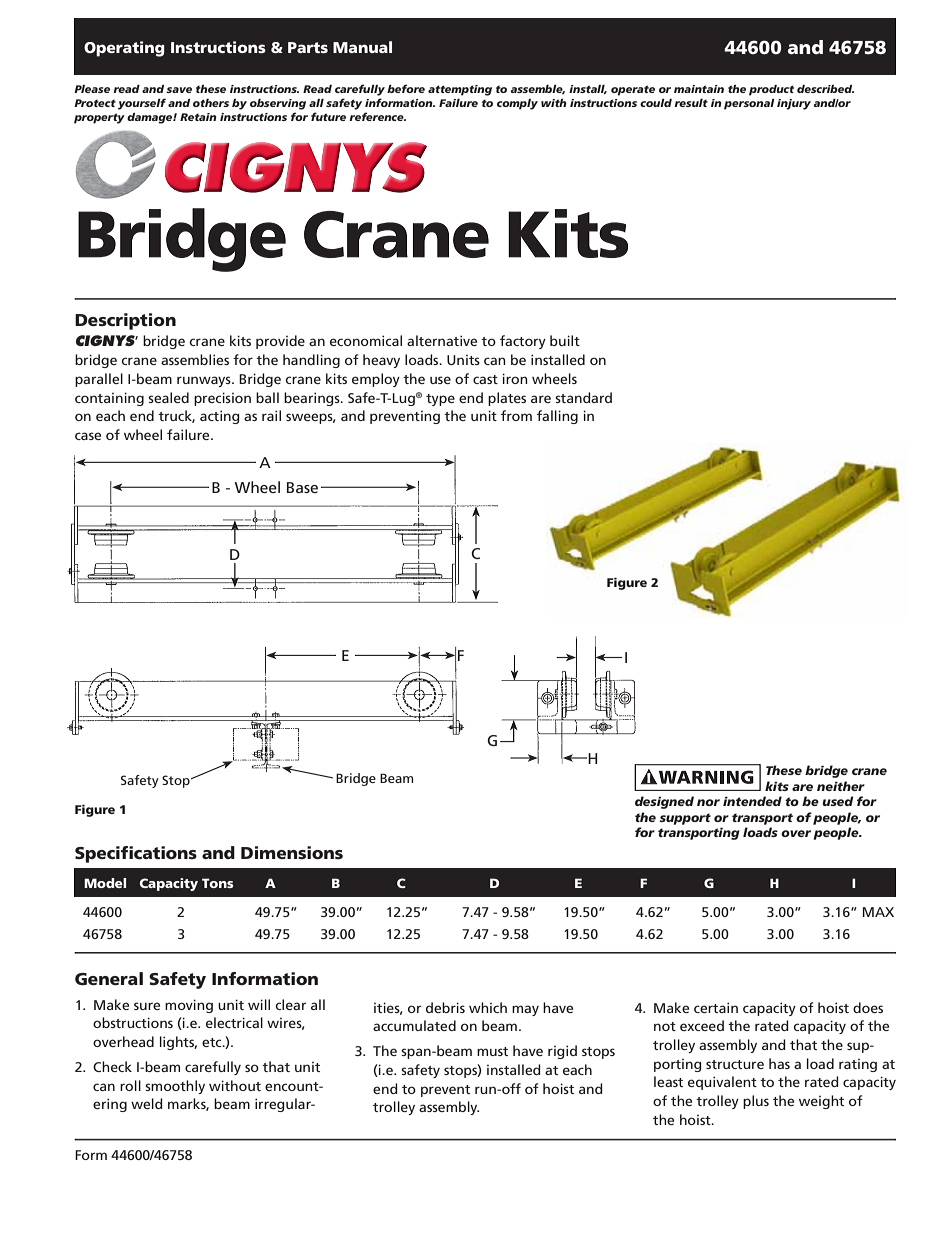 This image has height=1233, width=952. What do you see at coordinates (195, 359) in the image?
I see `assemblies` at bounding box center [195, 359].
